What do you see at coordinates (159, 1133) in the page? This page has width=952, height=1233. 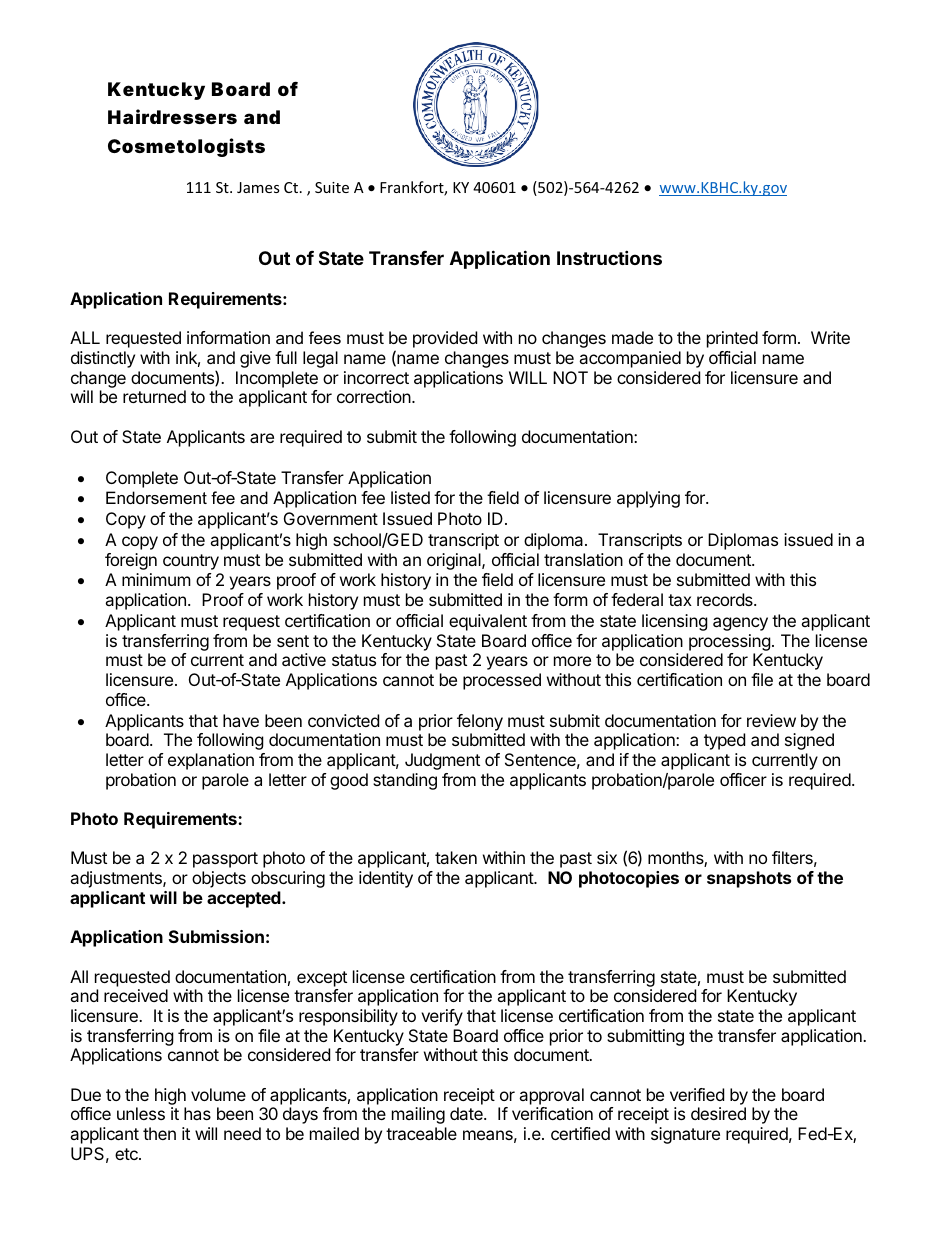 I see `then` at bounding box center [159, 1133].
